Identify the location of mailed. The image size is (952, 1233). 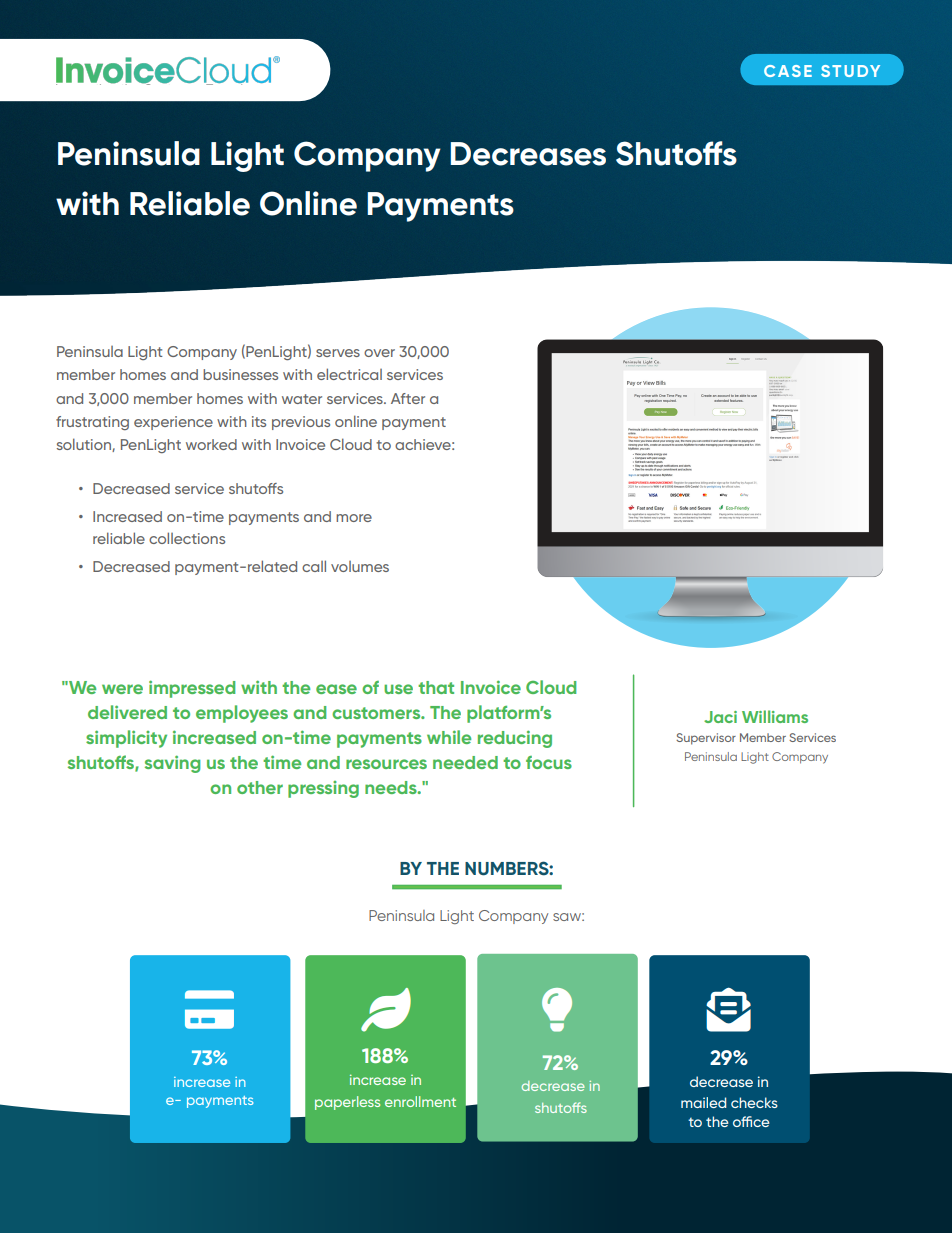
(703, 1102).
